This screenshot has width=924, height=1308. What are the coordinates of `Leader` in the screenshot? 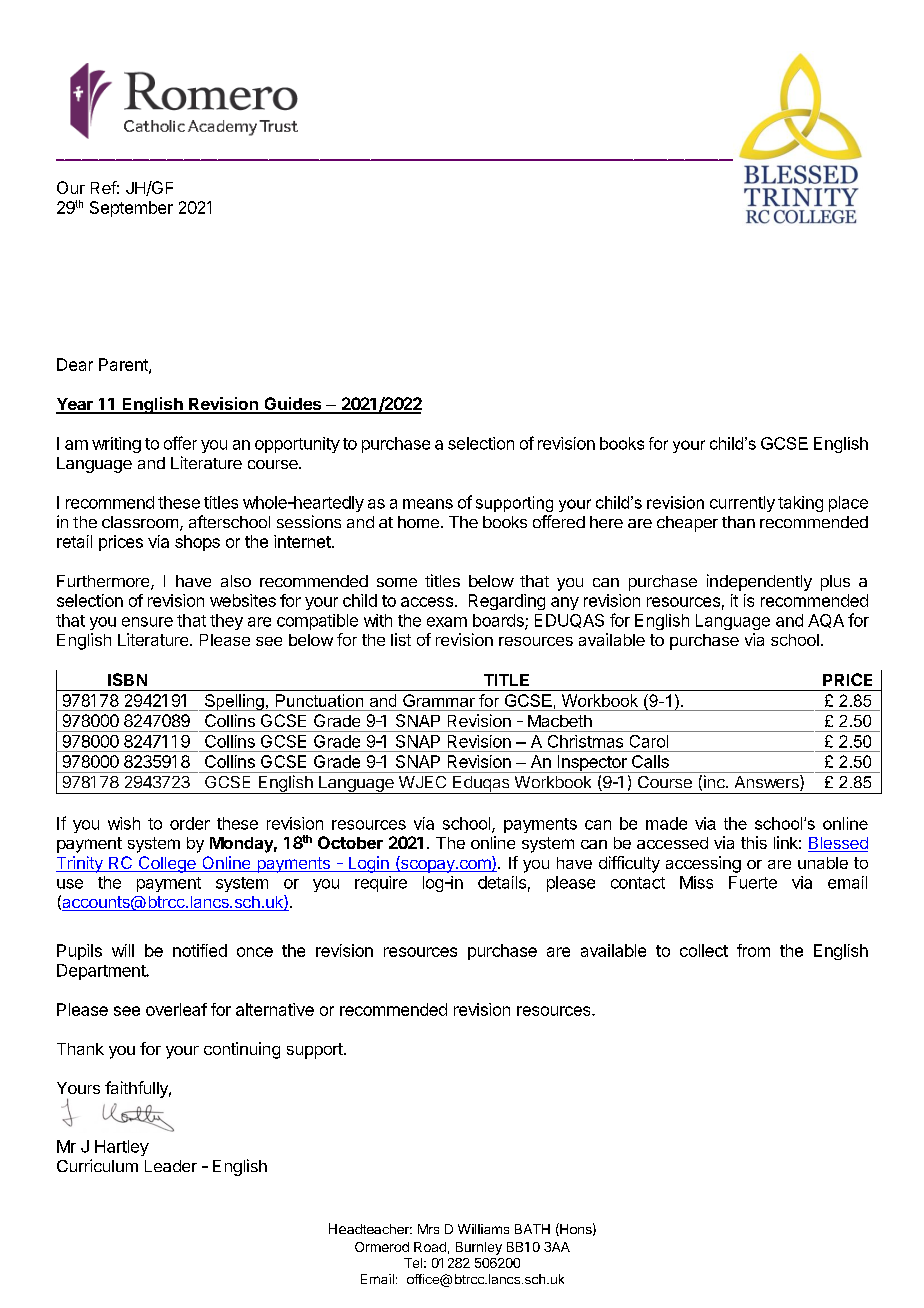 It's located at (171, 1166).
